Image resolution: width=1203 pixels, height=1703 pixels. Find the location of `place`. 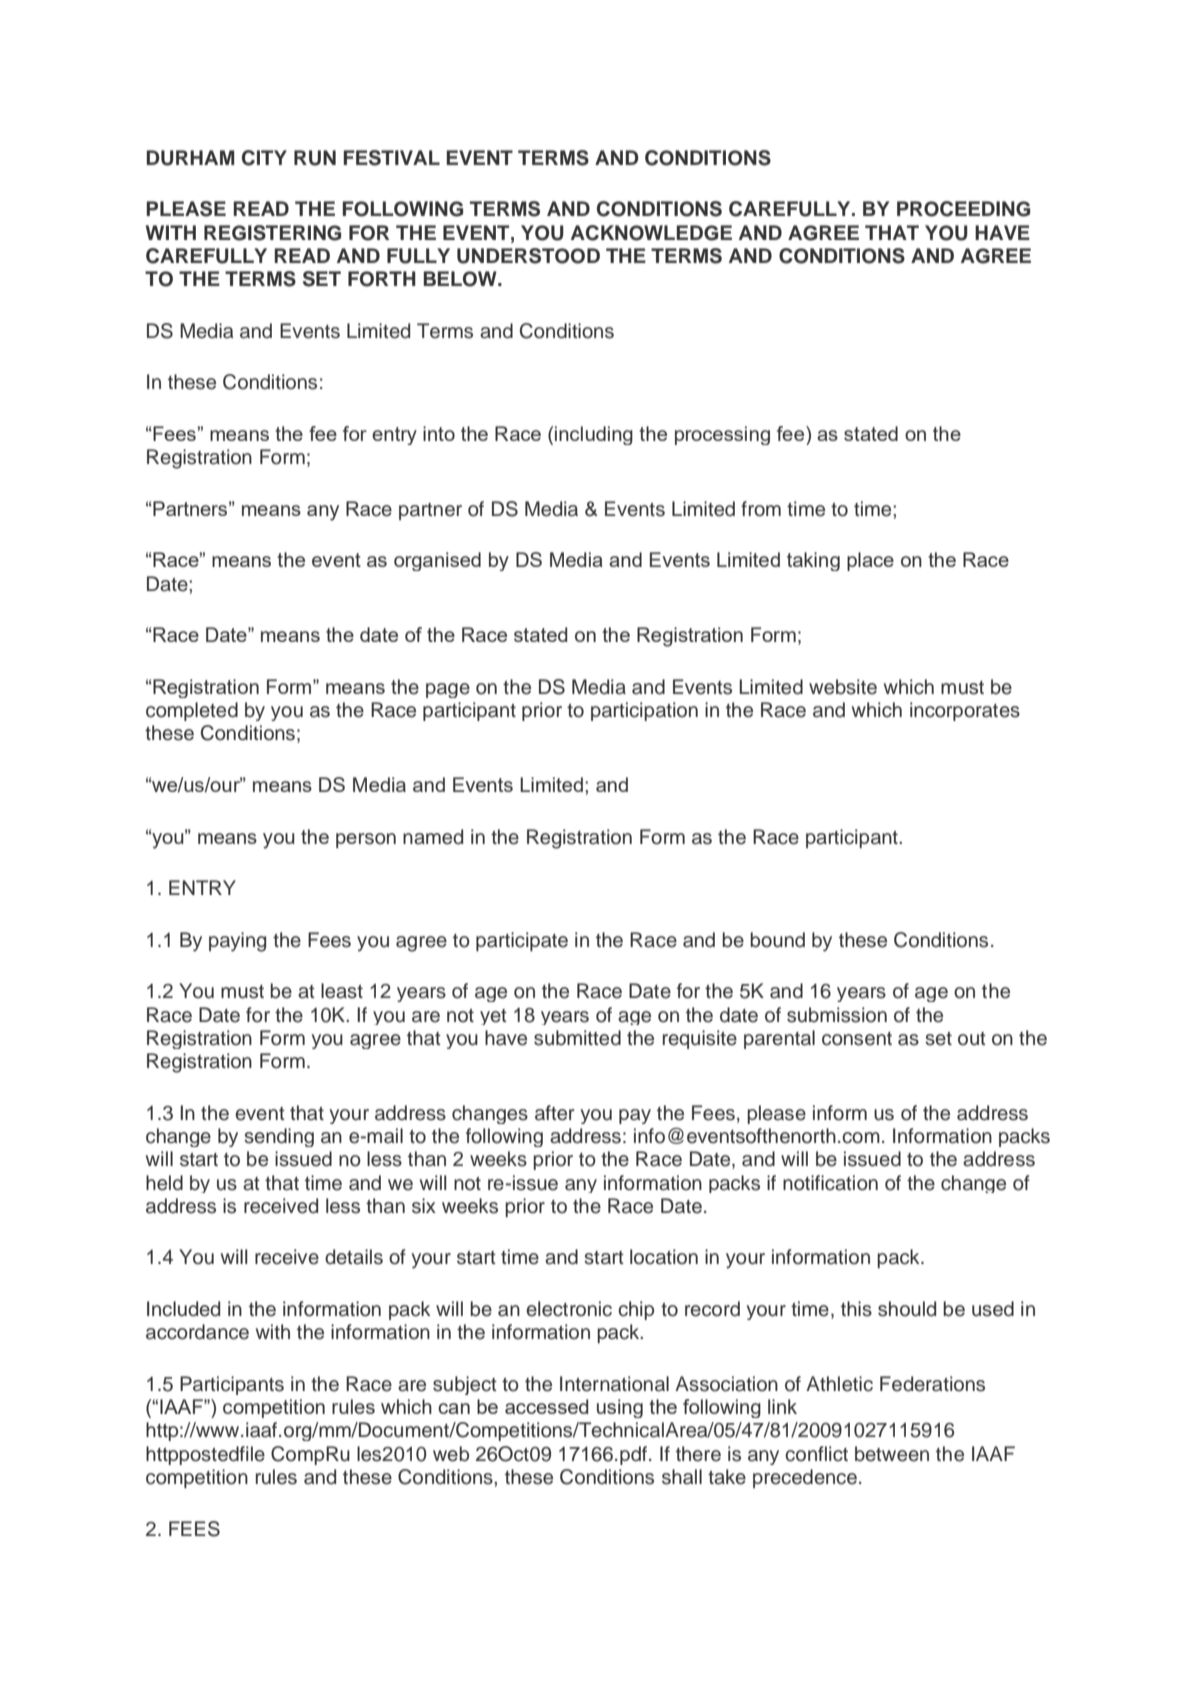

place is located at coordinates (870, 561).
